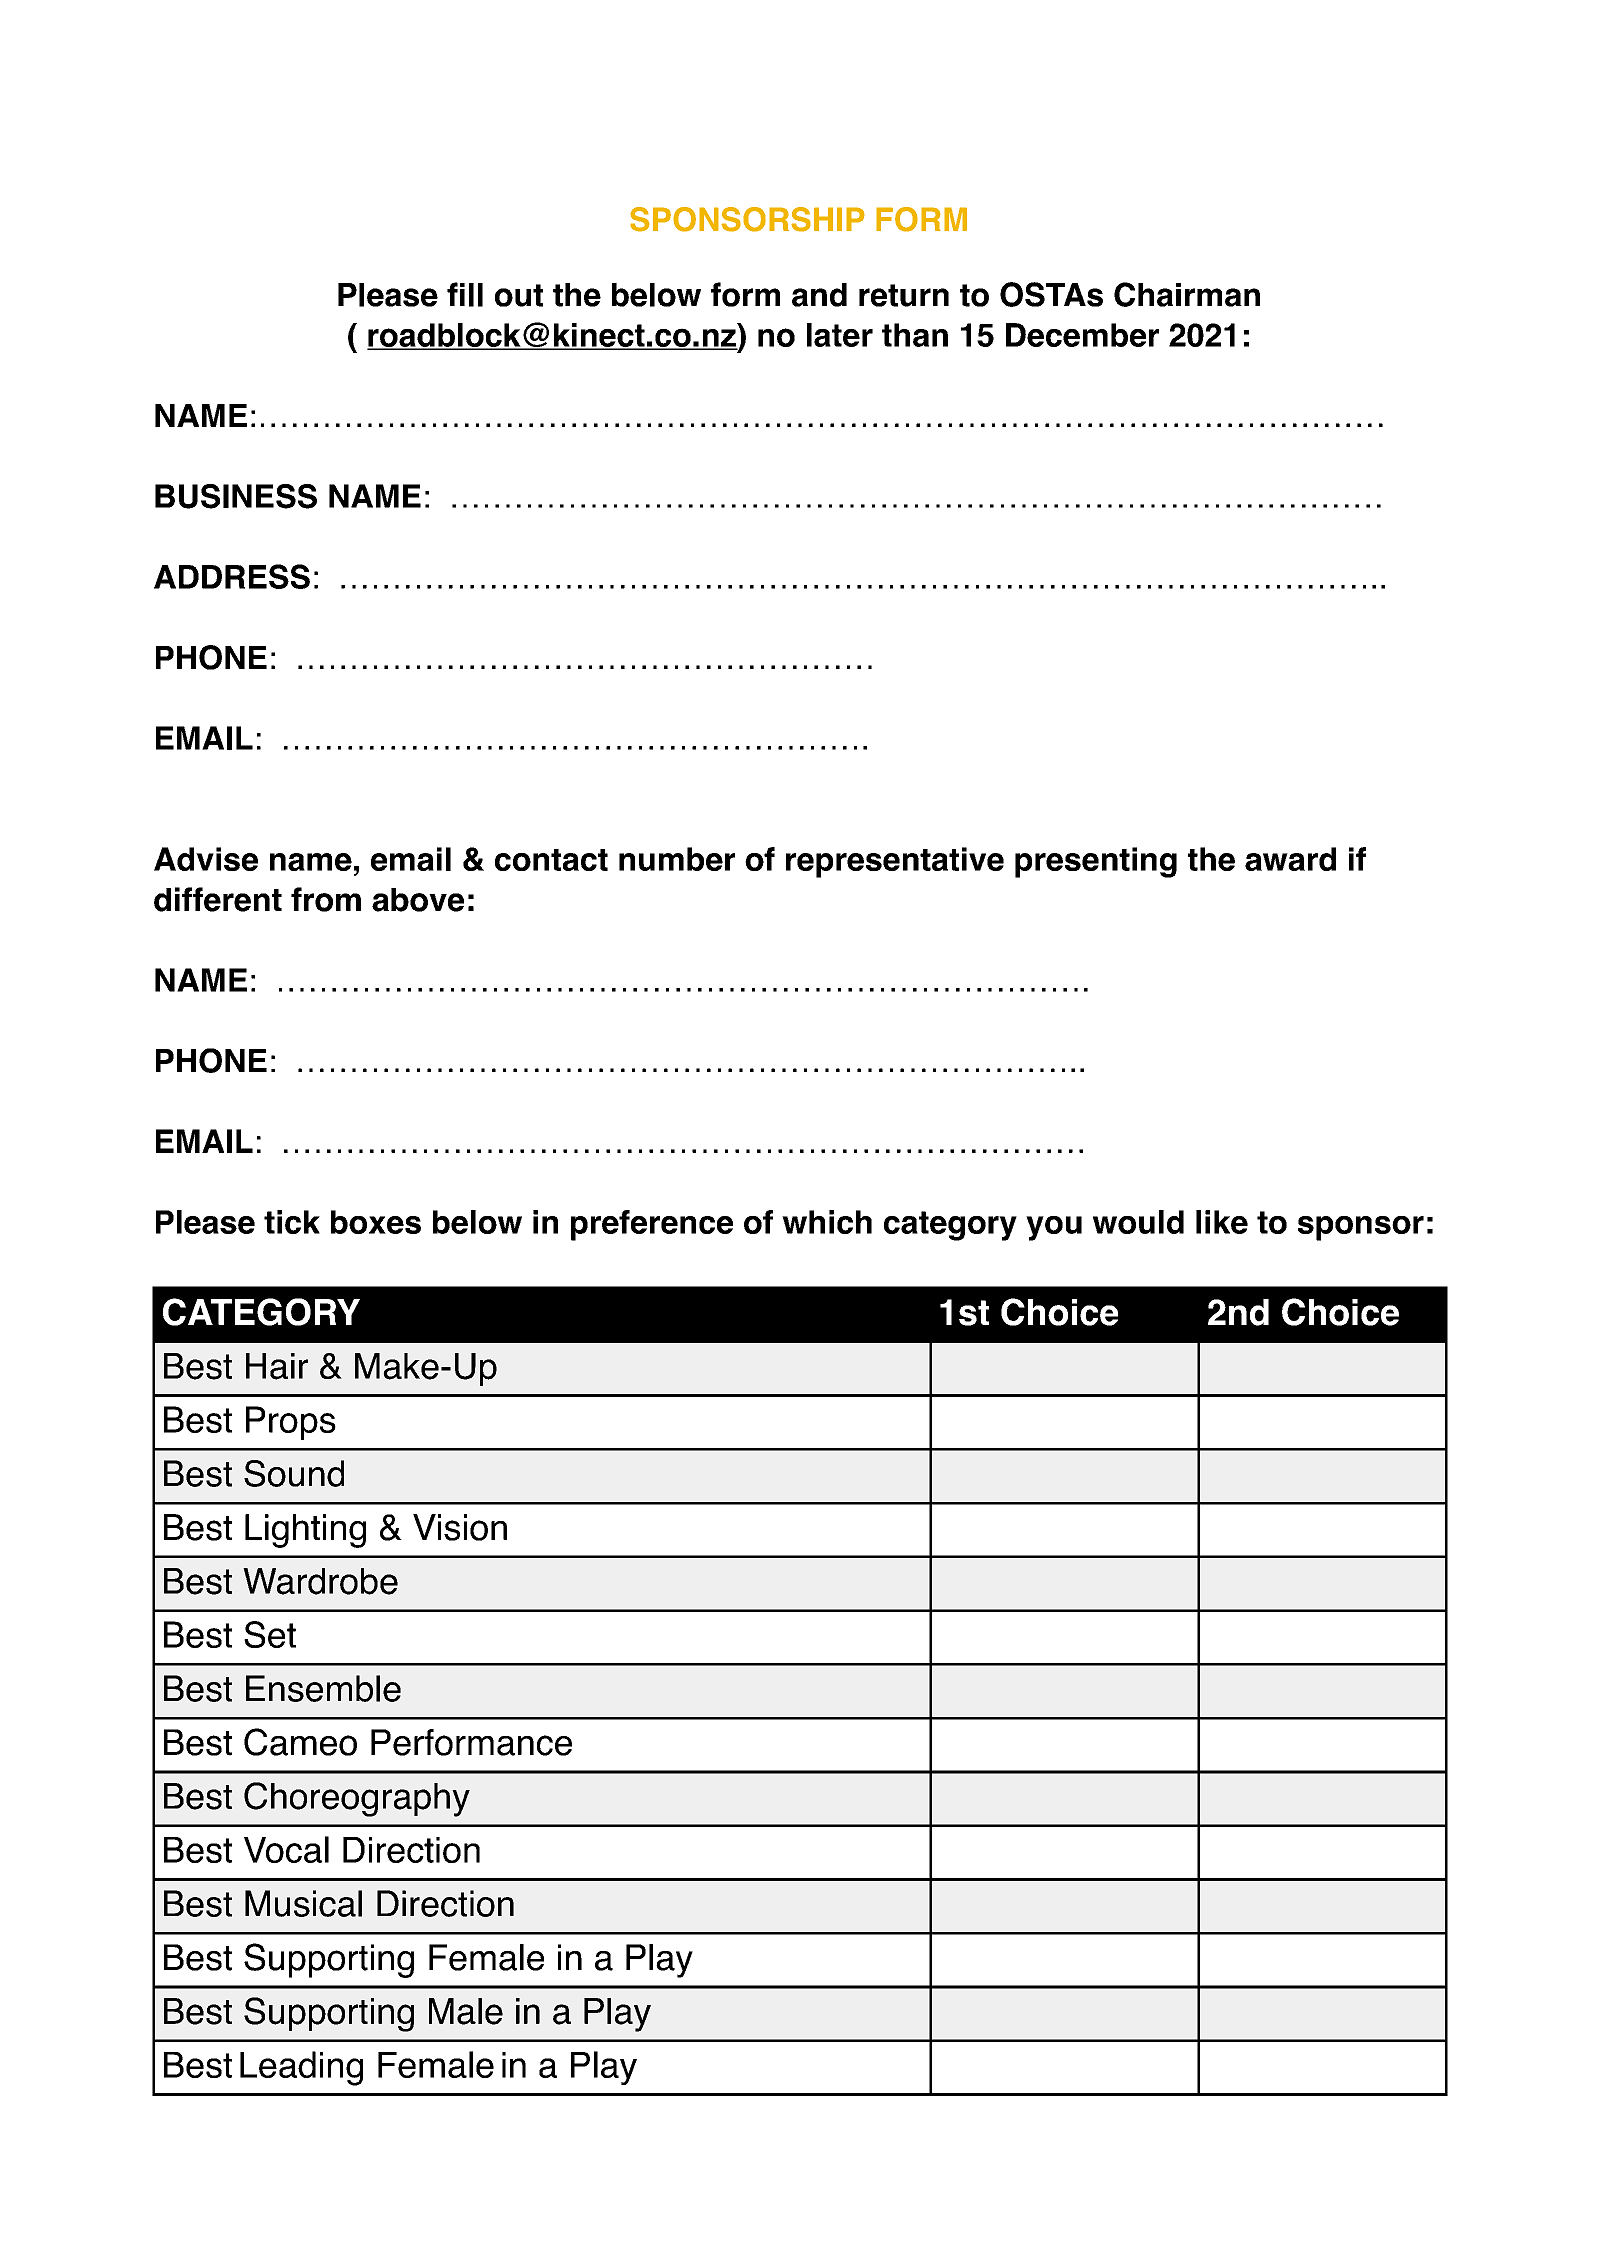 The width and height of the screenshot is (1600, 2263). What do you see at coordinates (1138, 1222) in the screenshot?
I see `would` at bounding box center [1138, 1222].
